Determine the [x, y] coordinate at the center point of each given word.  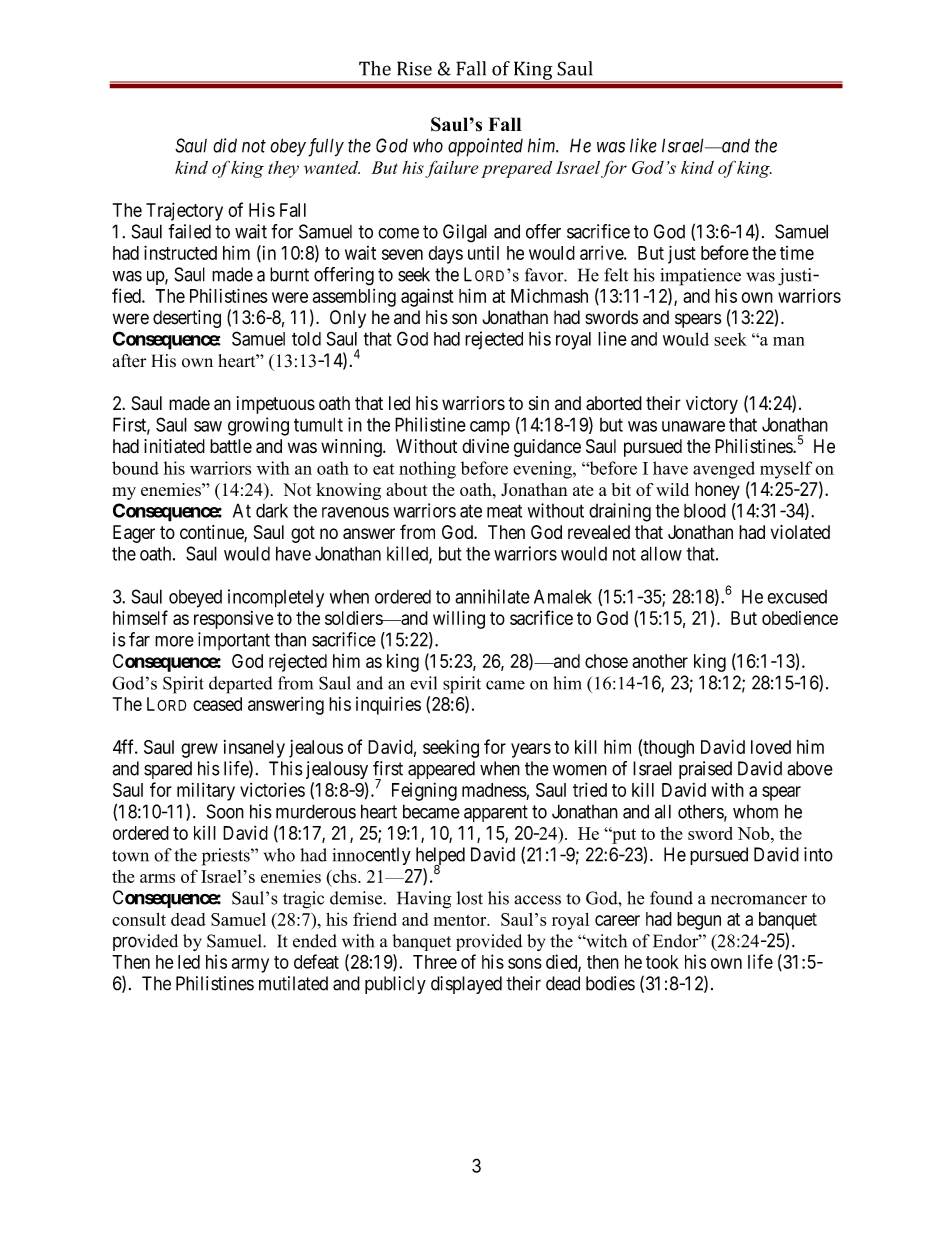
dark [272, 510]
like [643, 145]
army [250, 965]
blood [705, 510]
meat [504, 511]
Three [435, 962]
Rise [414, 68]
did [225, 145]
